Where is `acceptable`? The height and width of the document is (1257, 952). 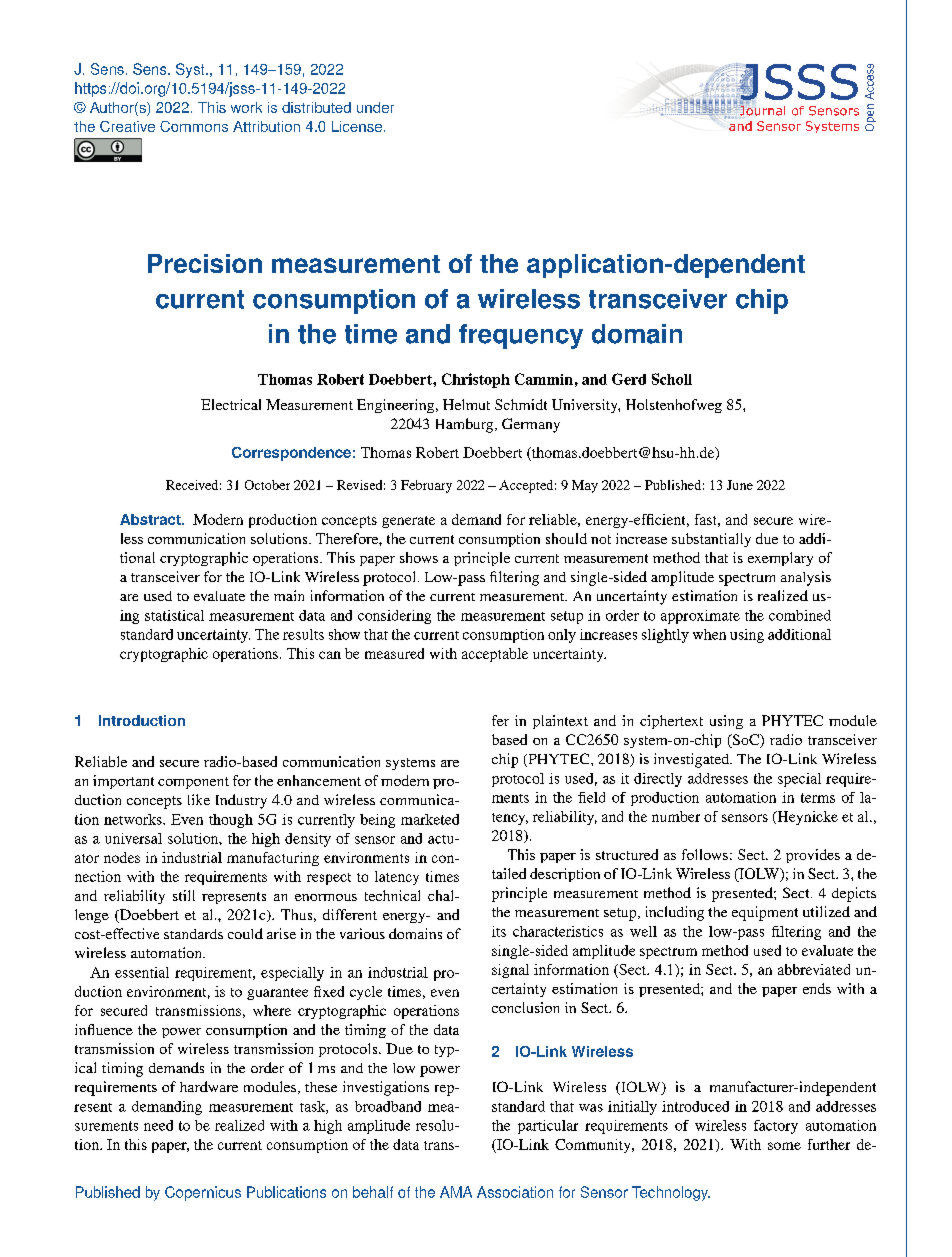 acceptable is located at coordinates (495, 655).
